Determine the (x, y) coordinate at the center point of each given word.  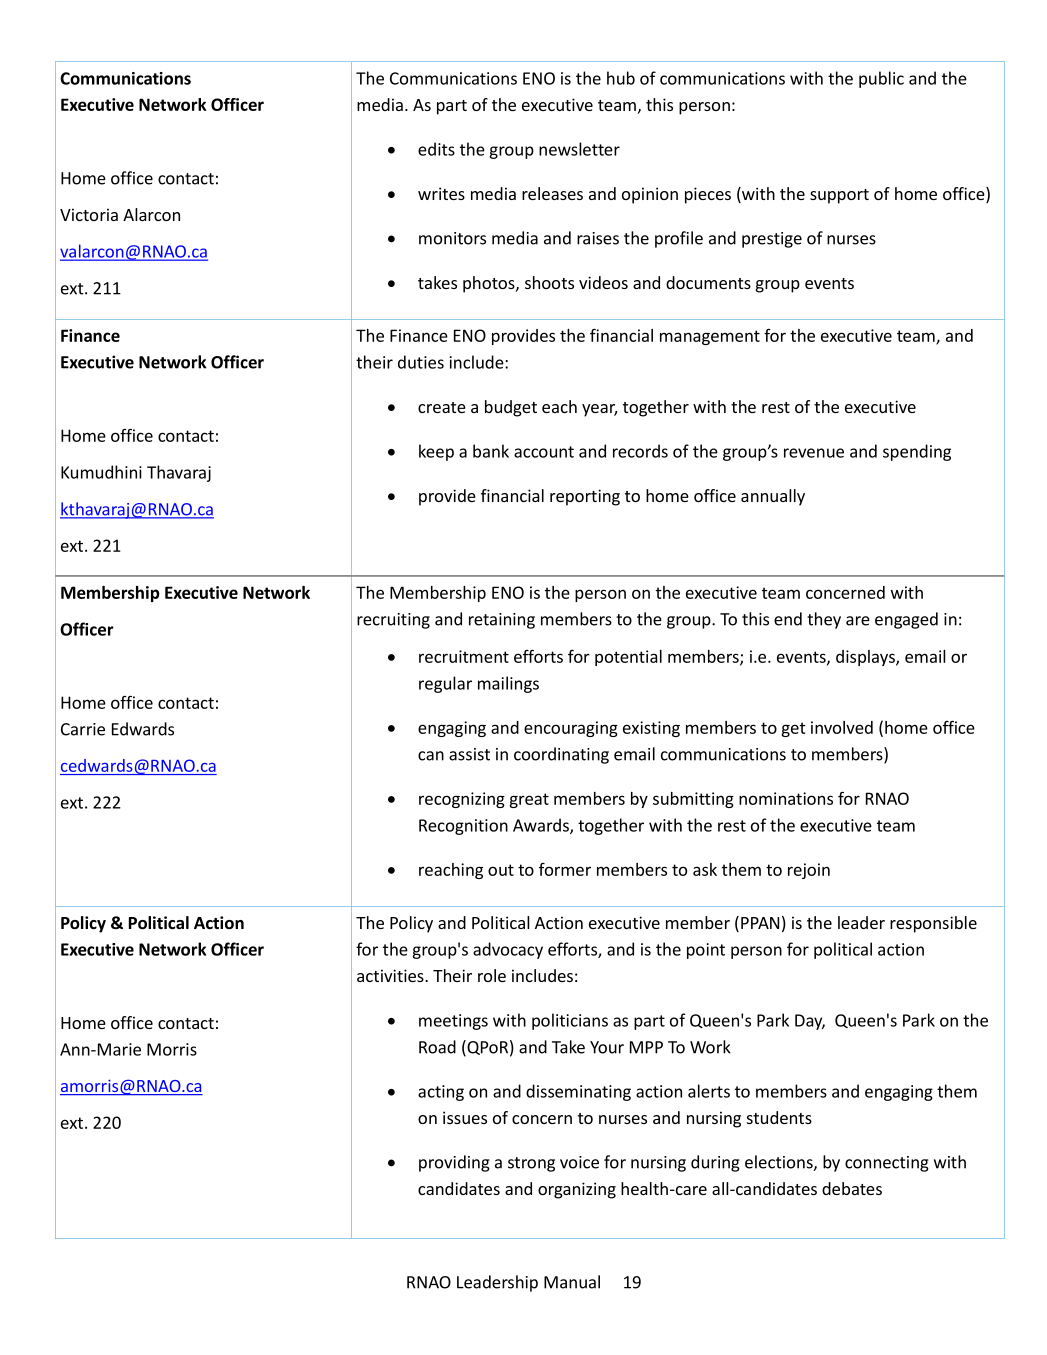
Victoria (89, 214)
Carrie (83, 729)
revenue (814, 453)
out (501, 870)
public (881, 79)
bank (491, 451)
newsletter (579, 149)
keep (436, 452)
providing (454, 1163)
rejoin (809, 871)
